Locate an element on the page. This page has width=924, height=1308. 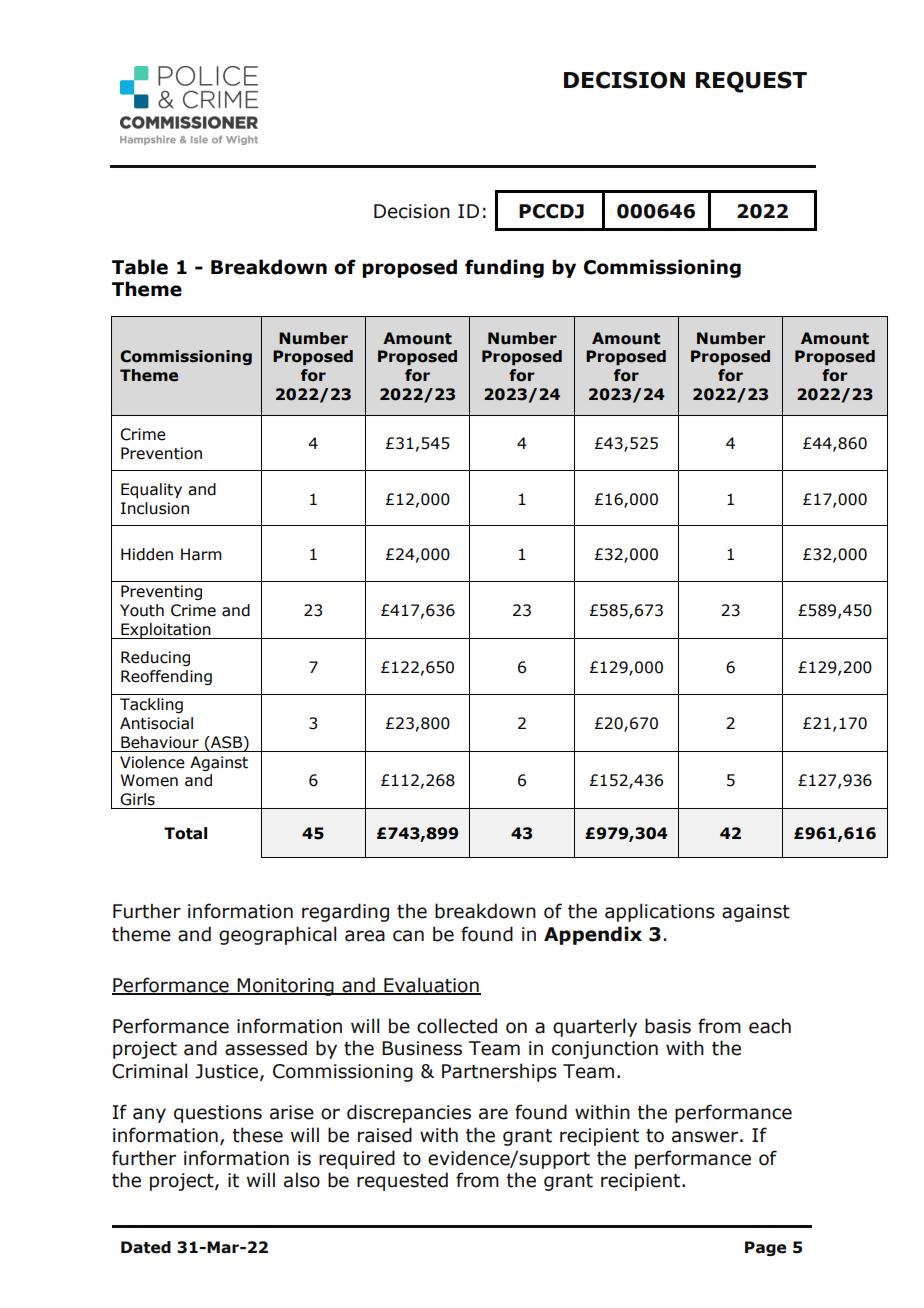
Behaviour is located at coordinates (160, 742).
